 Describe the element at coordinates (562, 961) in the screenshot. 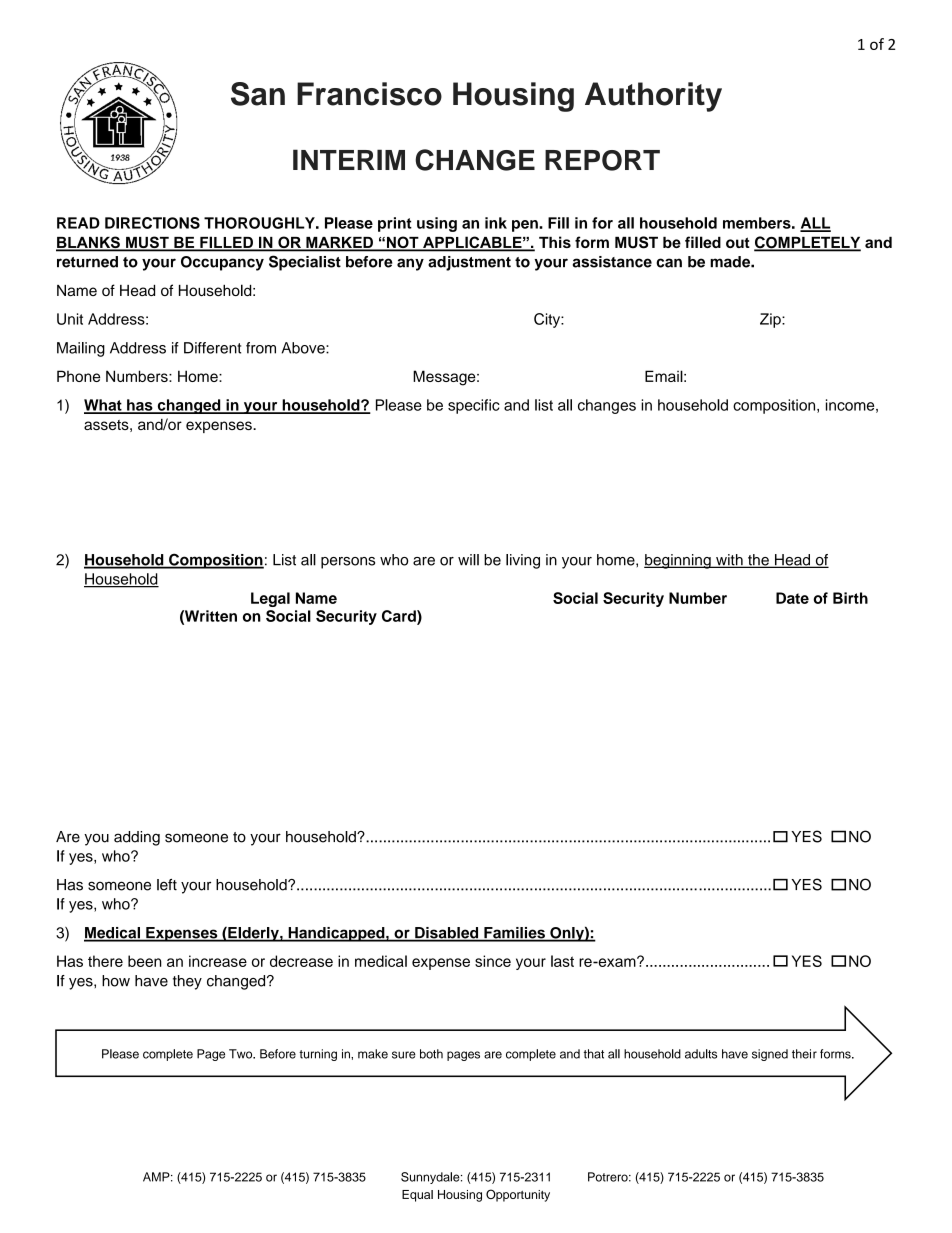

I see `last` at that location.
